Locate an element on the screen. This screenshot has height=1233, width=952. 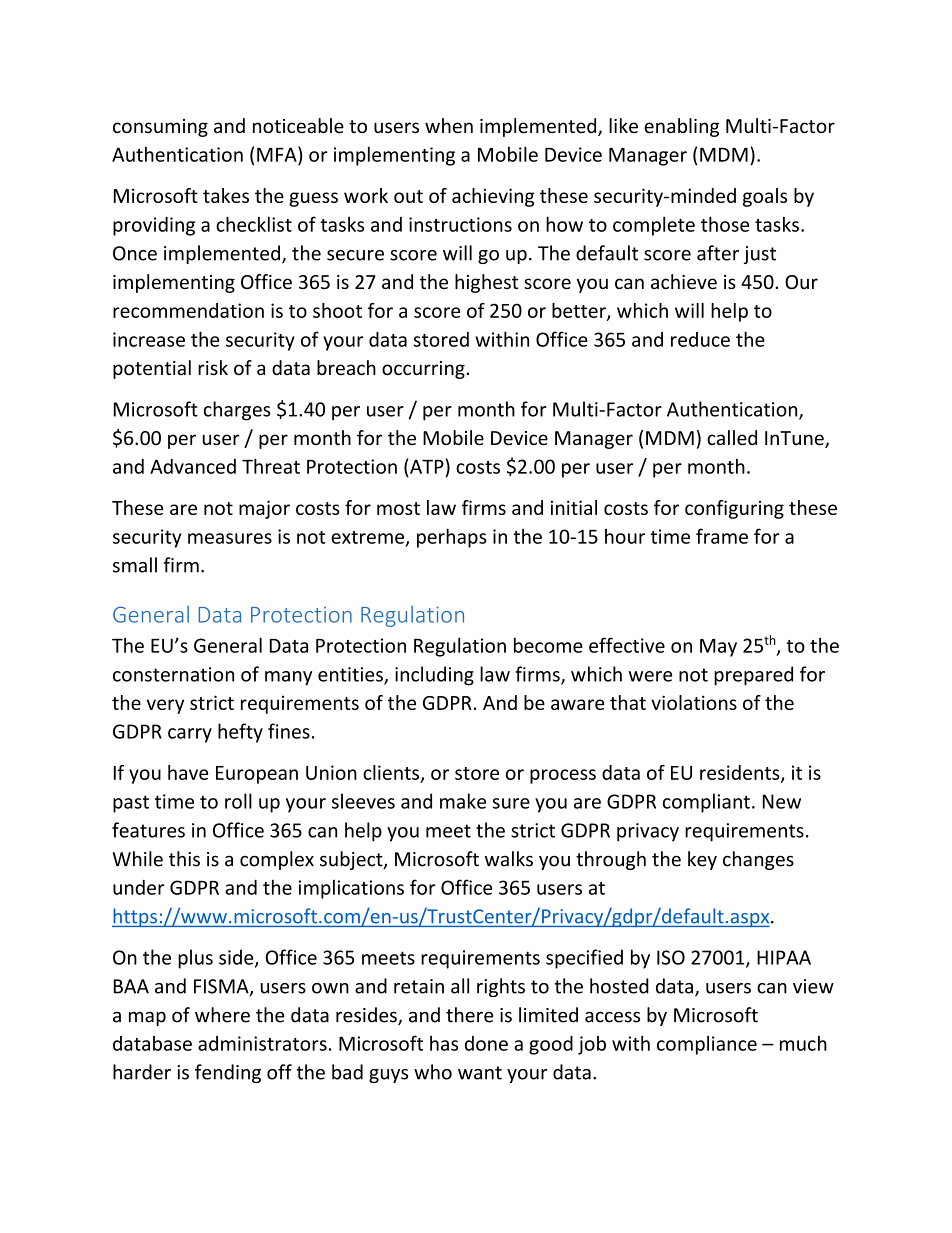
make is located at coordinates (463, 801).
